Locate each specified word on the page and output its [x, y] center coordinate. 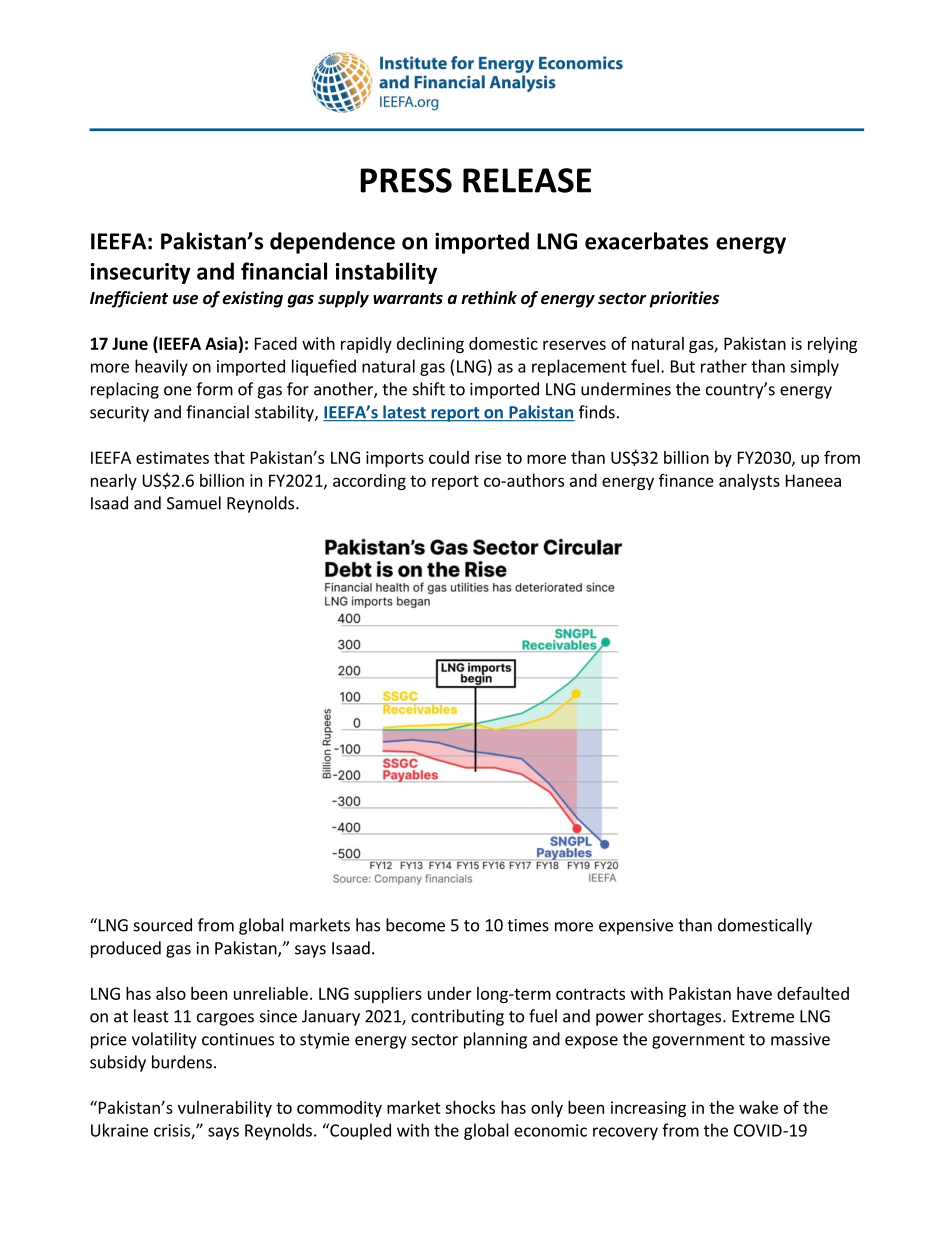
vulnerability [225, 1109]
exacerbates [646, 241]
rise [488, 457]
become [415, 925]
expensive [636, 927]
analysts [749, 482]
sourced [163, 925]
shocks [470, 1107]
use [185, 300]
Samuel [194, 503]
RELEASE [527, 180]
